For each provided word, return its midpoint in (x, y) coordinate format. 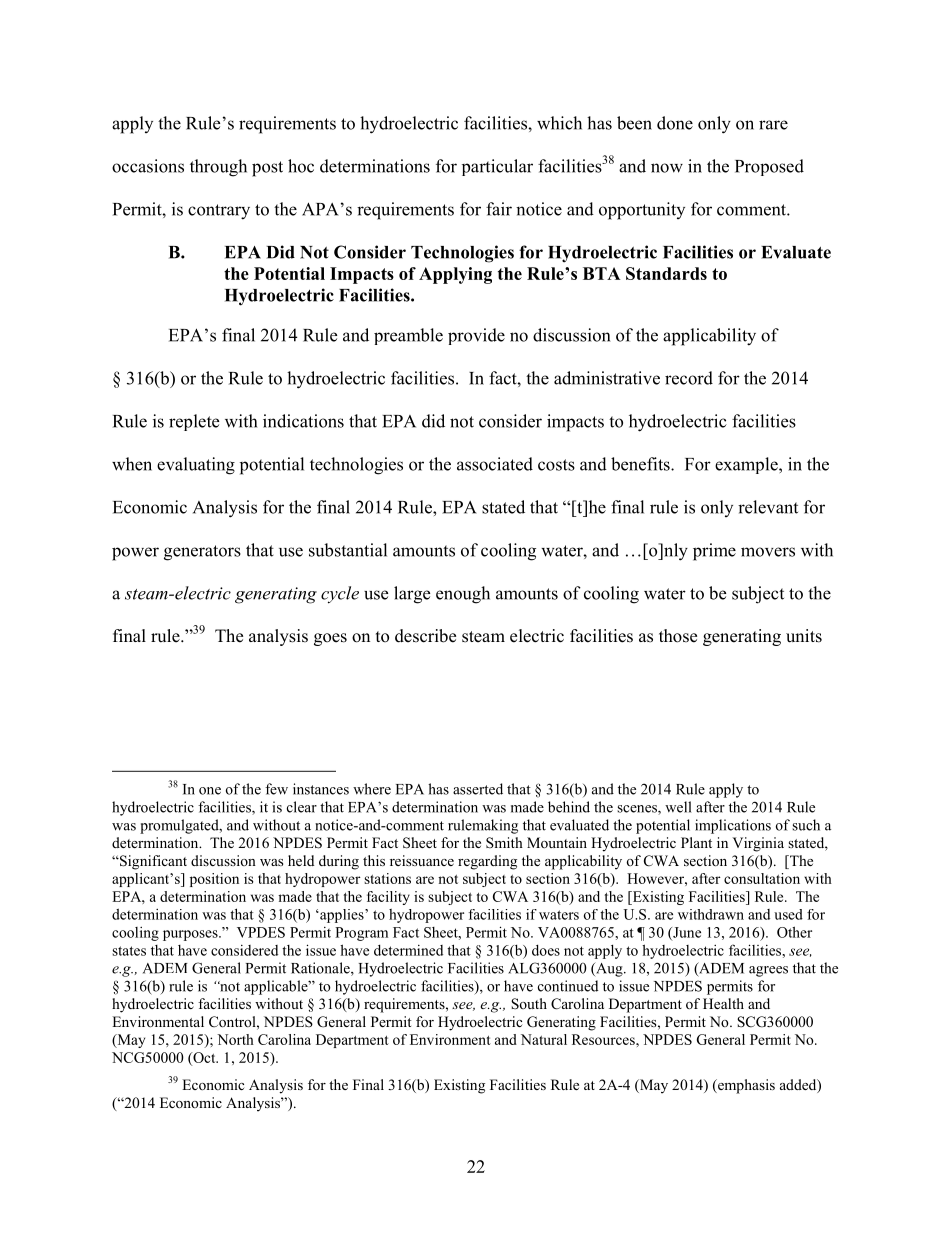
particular (497, 167)
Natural (544, 1039)
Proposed (769, 167)
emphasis (745, 1086)
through (218, 168)
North (235, 1039)
